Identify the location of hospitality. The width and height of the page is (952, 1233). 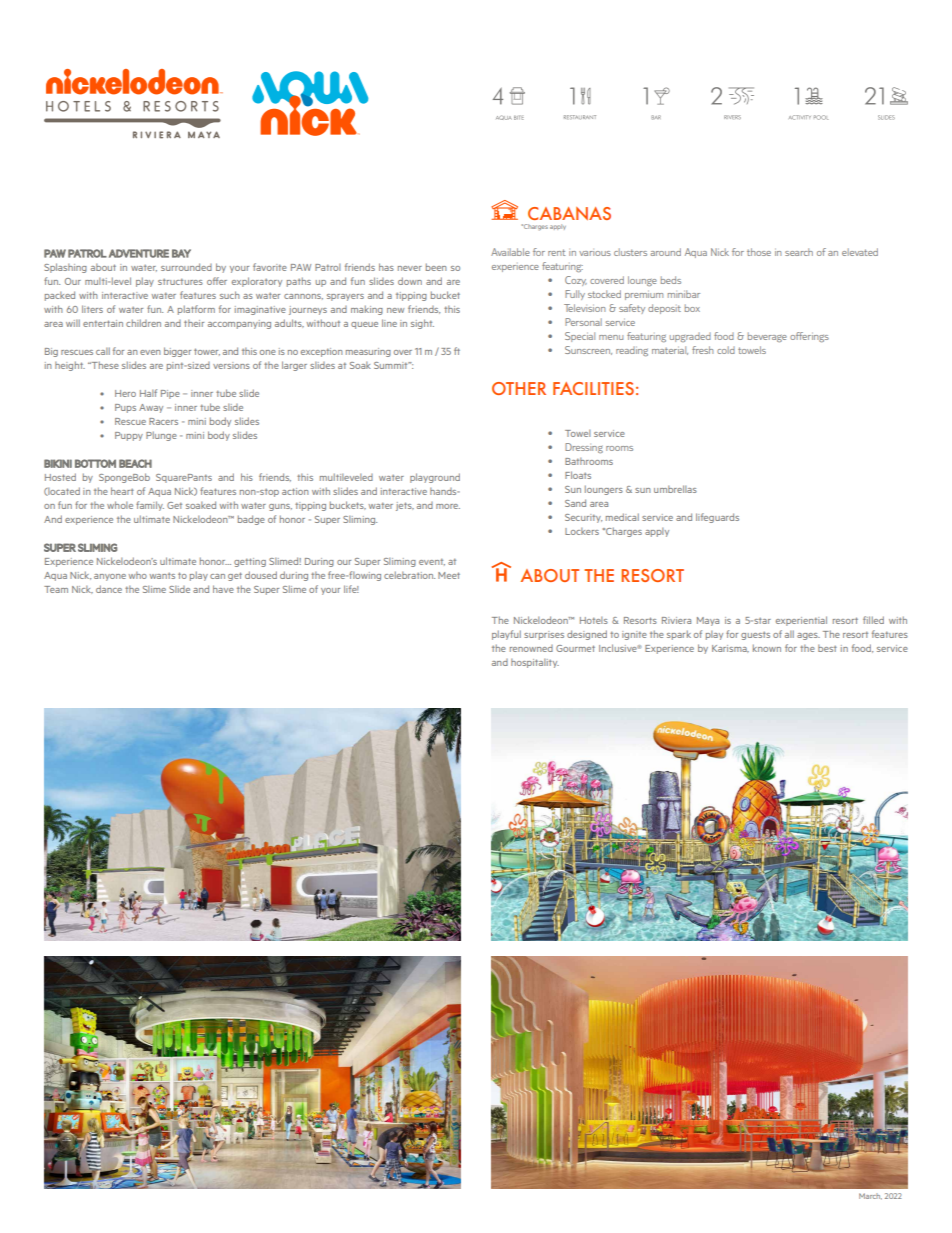
(535, 663).
